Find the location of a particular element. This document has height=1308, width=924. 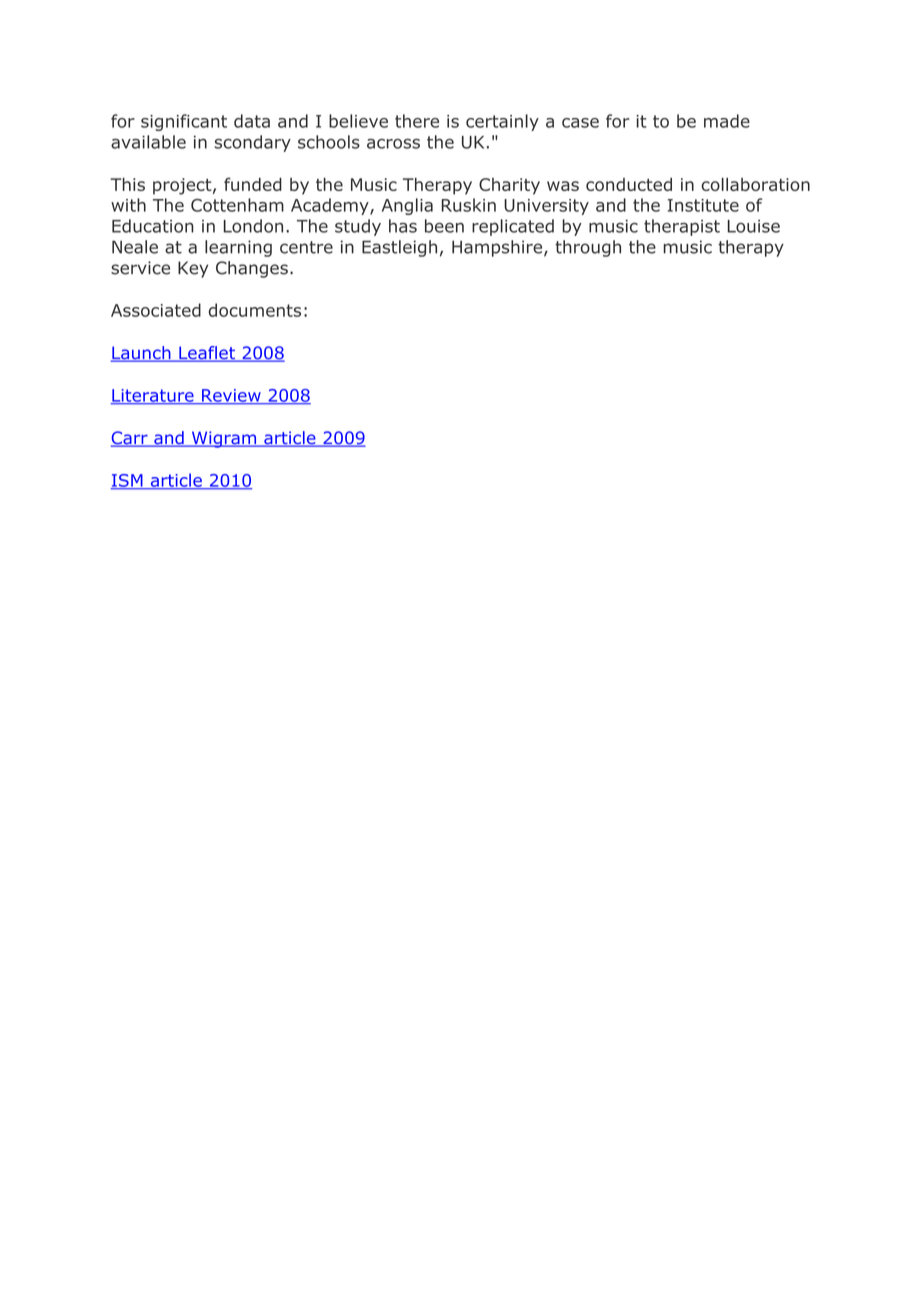

through is located at coordinates (588, 248).
